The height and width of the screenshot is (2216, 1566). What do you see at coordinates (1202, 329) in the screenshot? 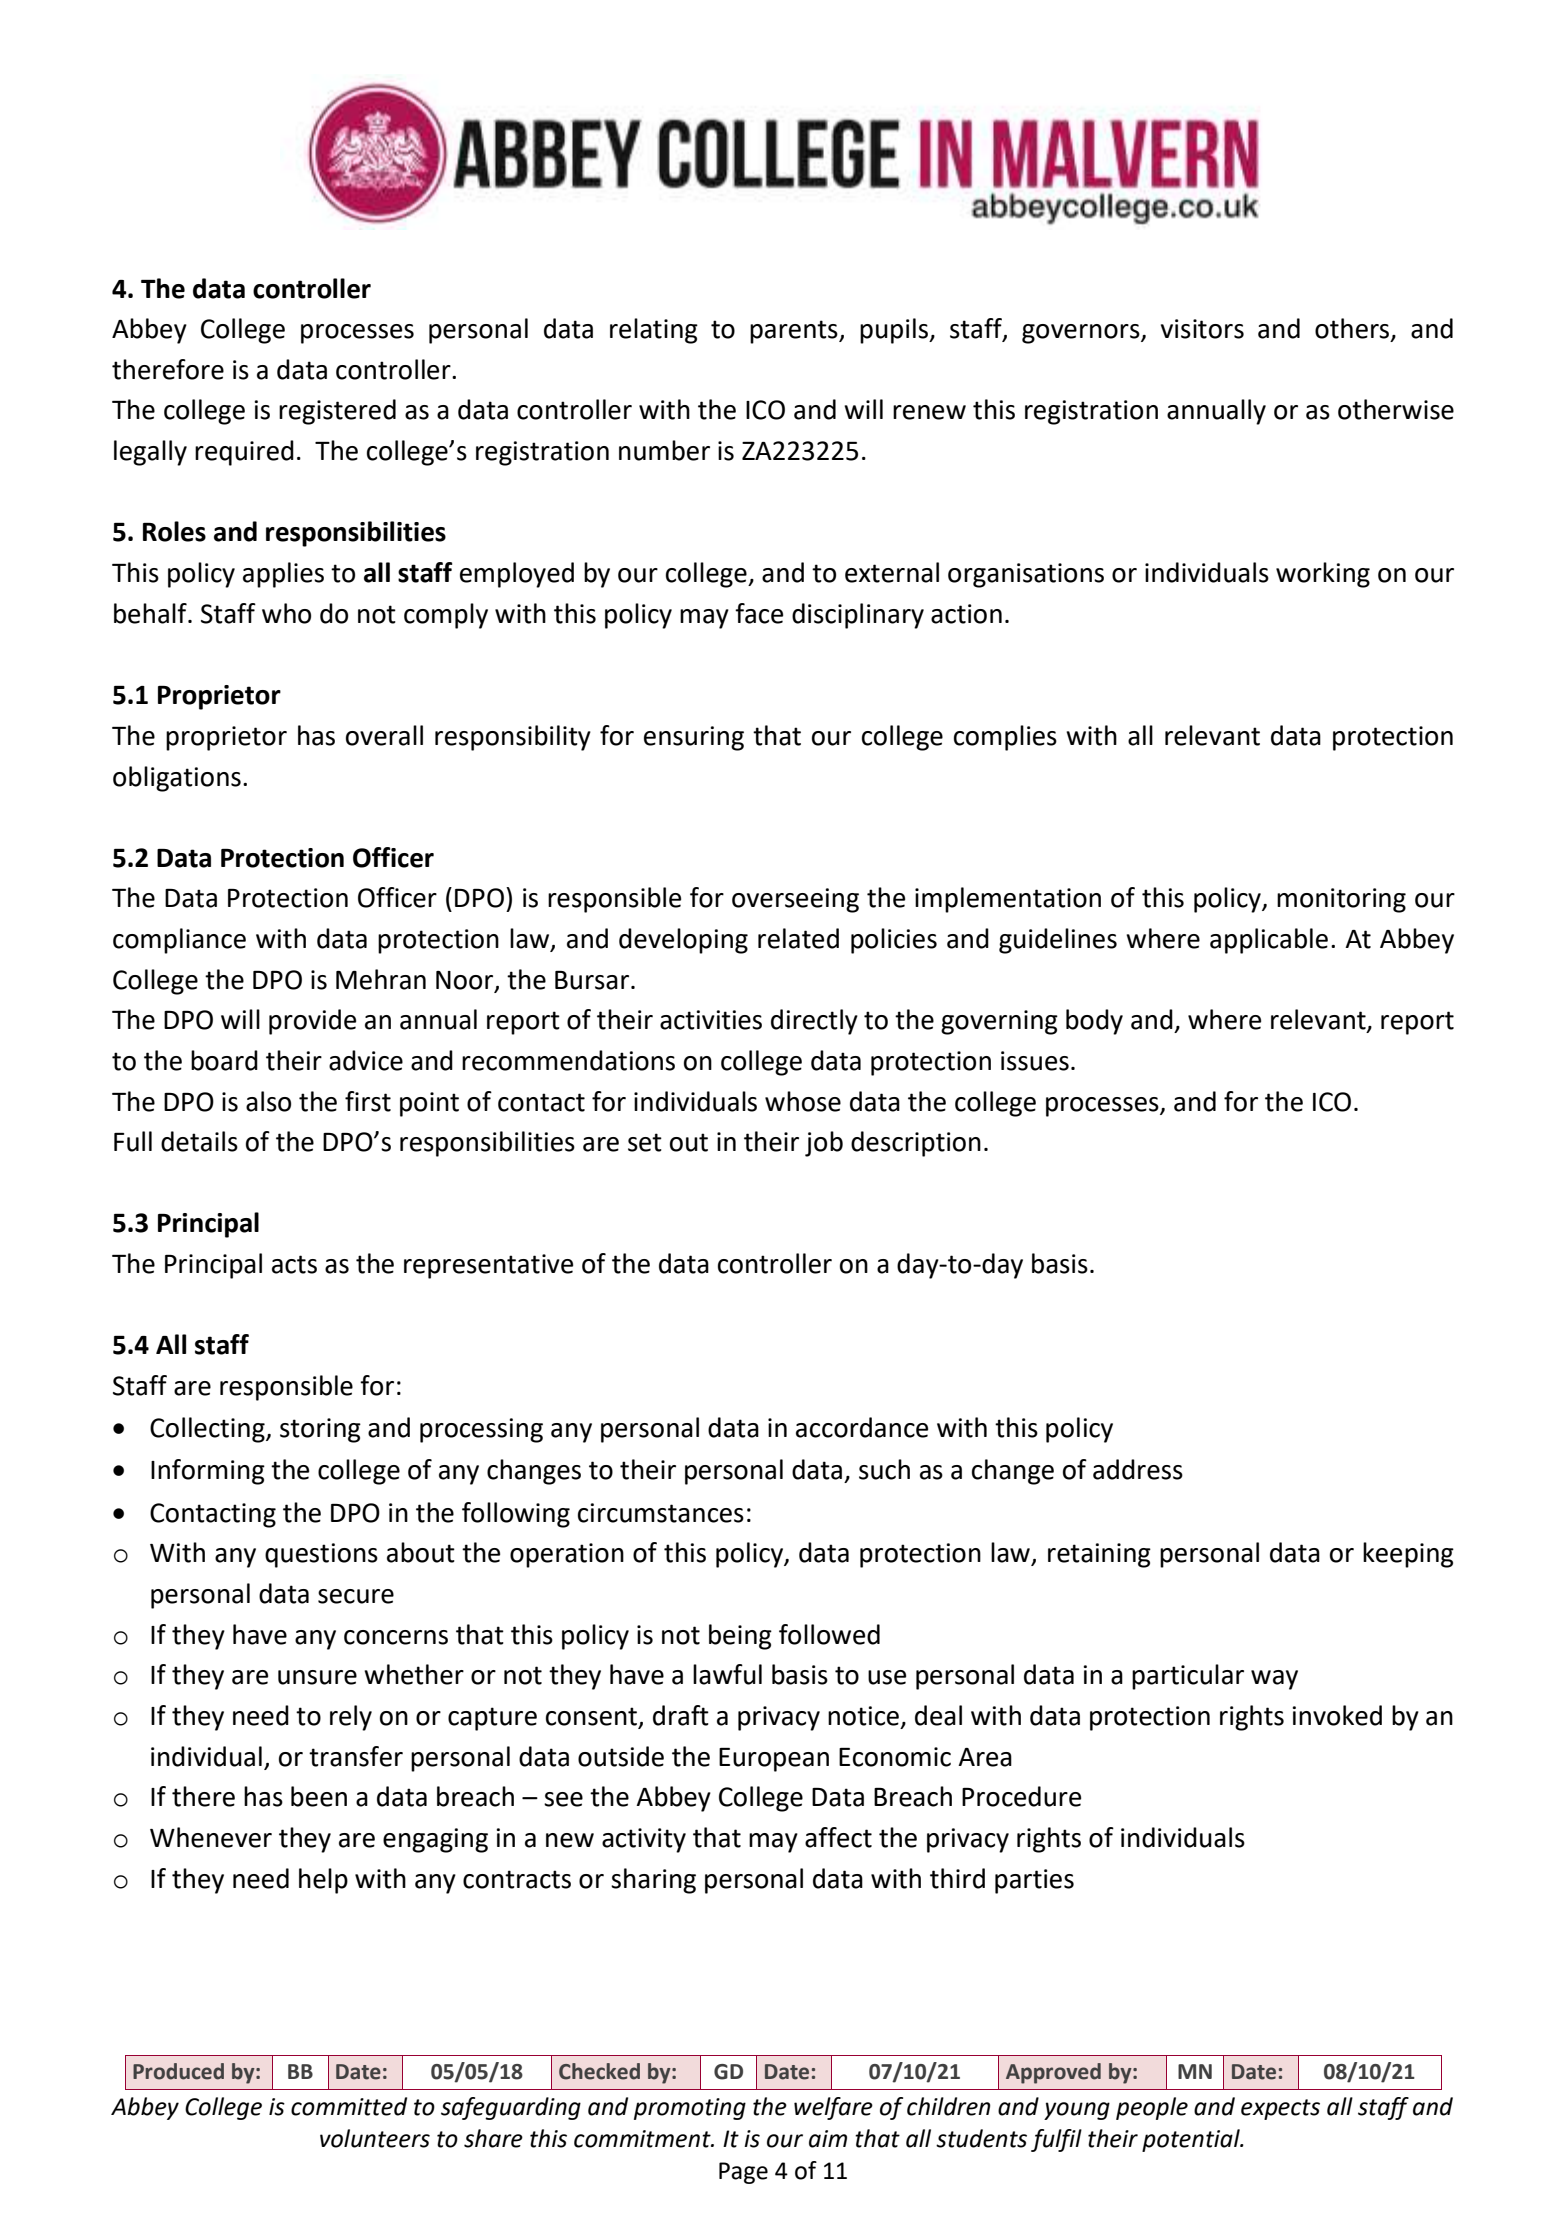
I see `visitors` at bounding box center [1202, 329].
